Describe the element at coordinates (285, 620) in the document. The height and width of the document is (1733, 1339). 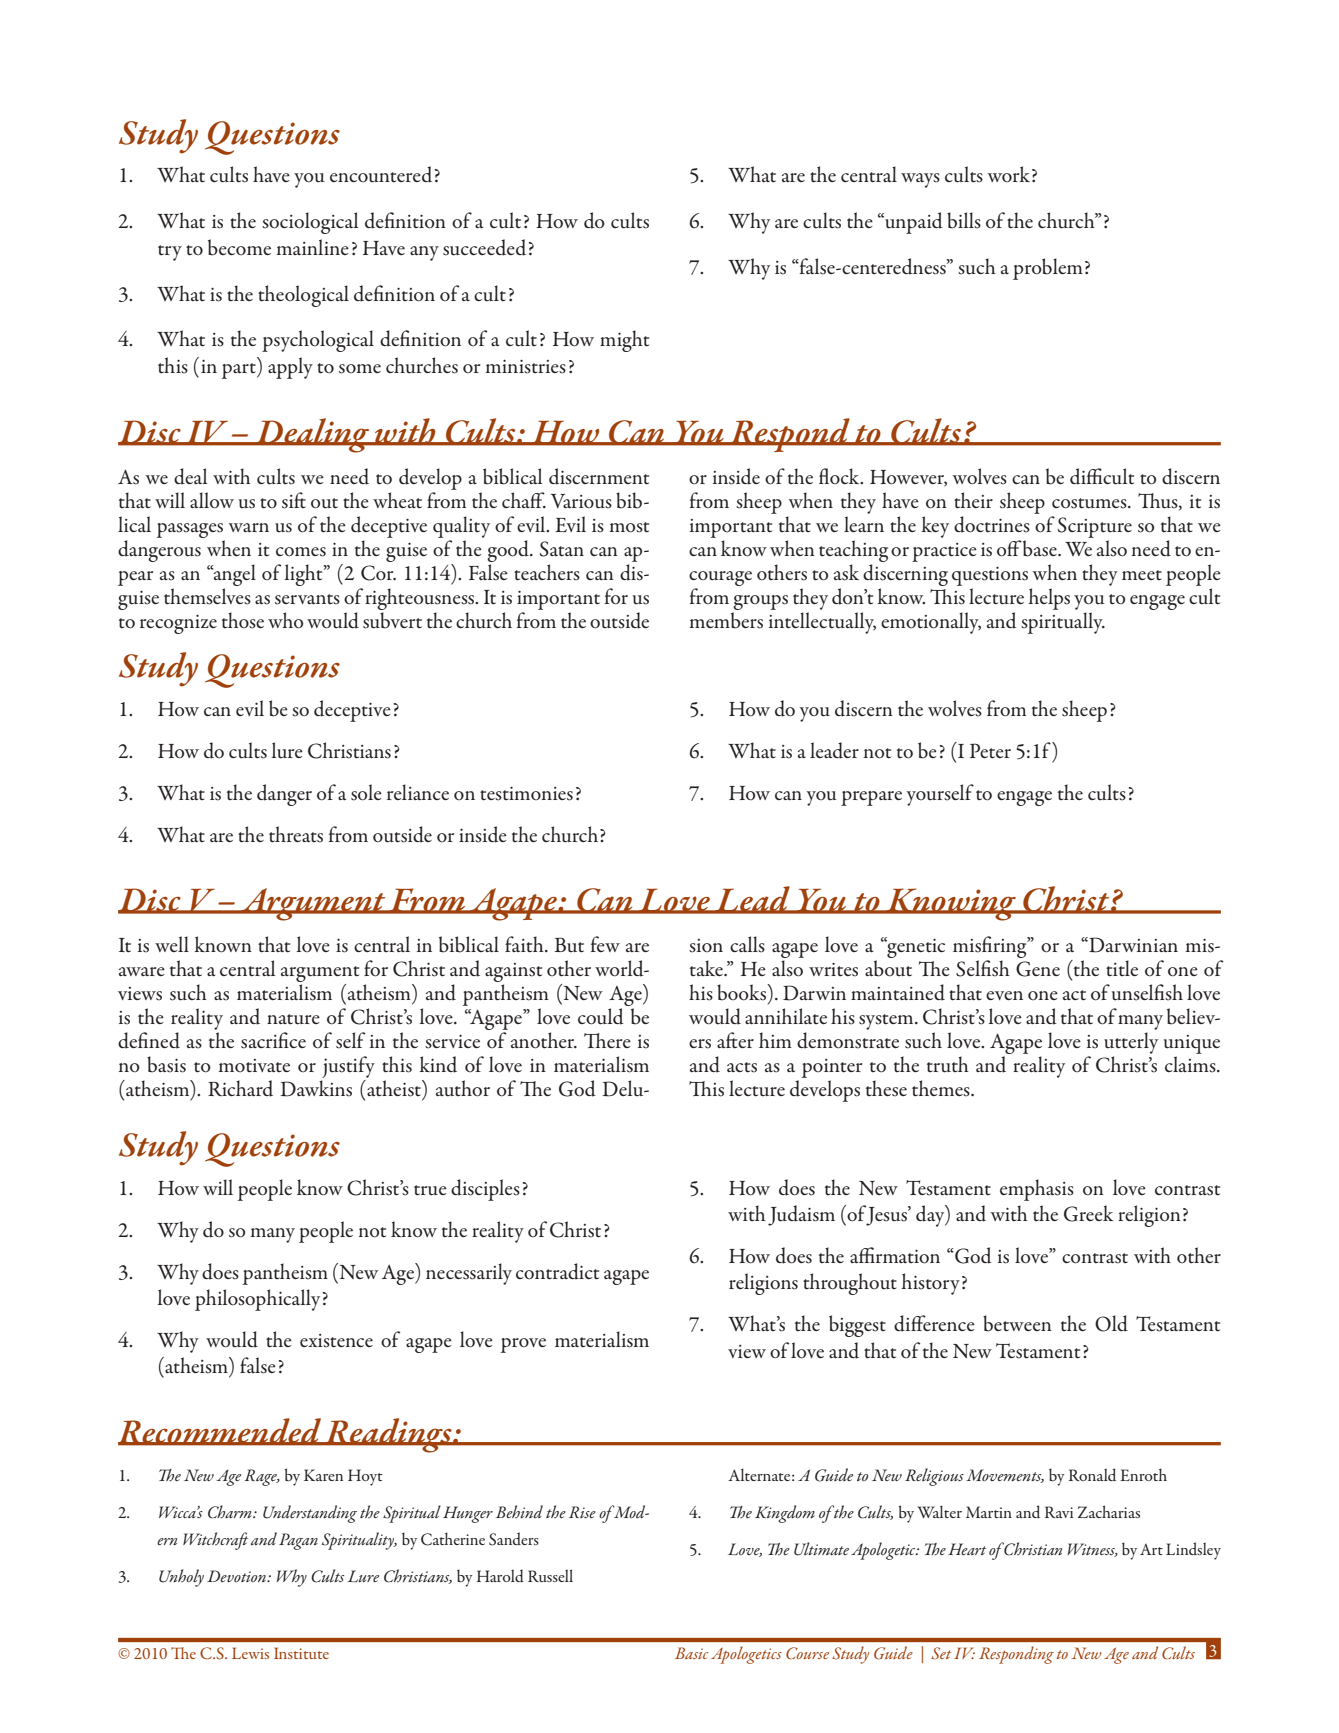
I see `who` at that location.
